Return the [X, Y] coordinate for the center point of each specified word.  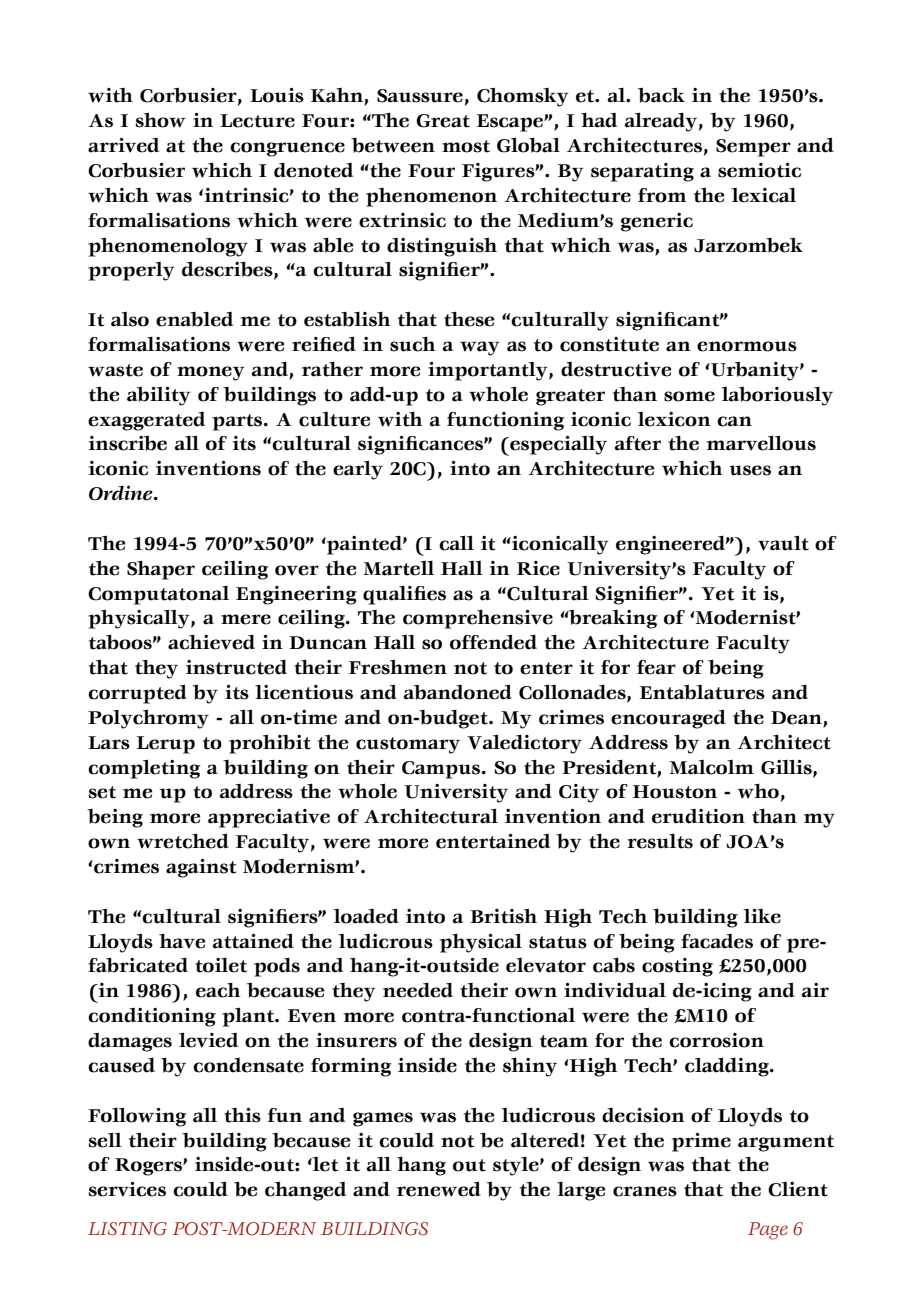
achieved [211, 642]
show [161, 120]
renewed [439, 1189]
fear [656, 667]
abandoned [458, 692]
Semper [753, 148]
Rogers [149, 1167]
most [466, 146]
